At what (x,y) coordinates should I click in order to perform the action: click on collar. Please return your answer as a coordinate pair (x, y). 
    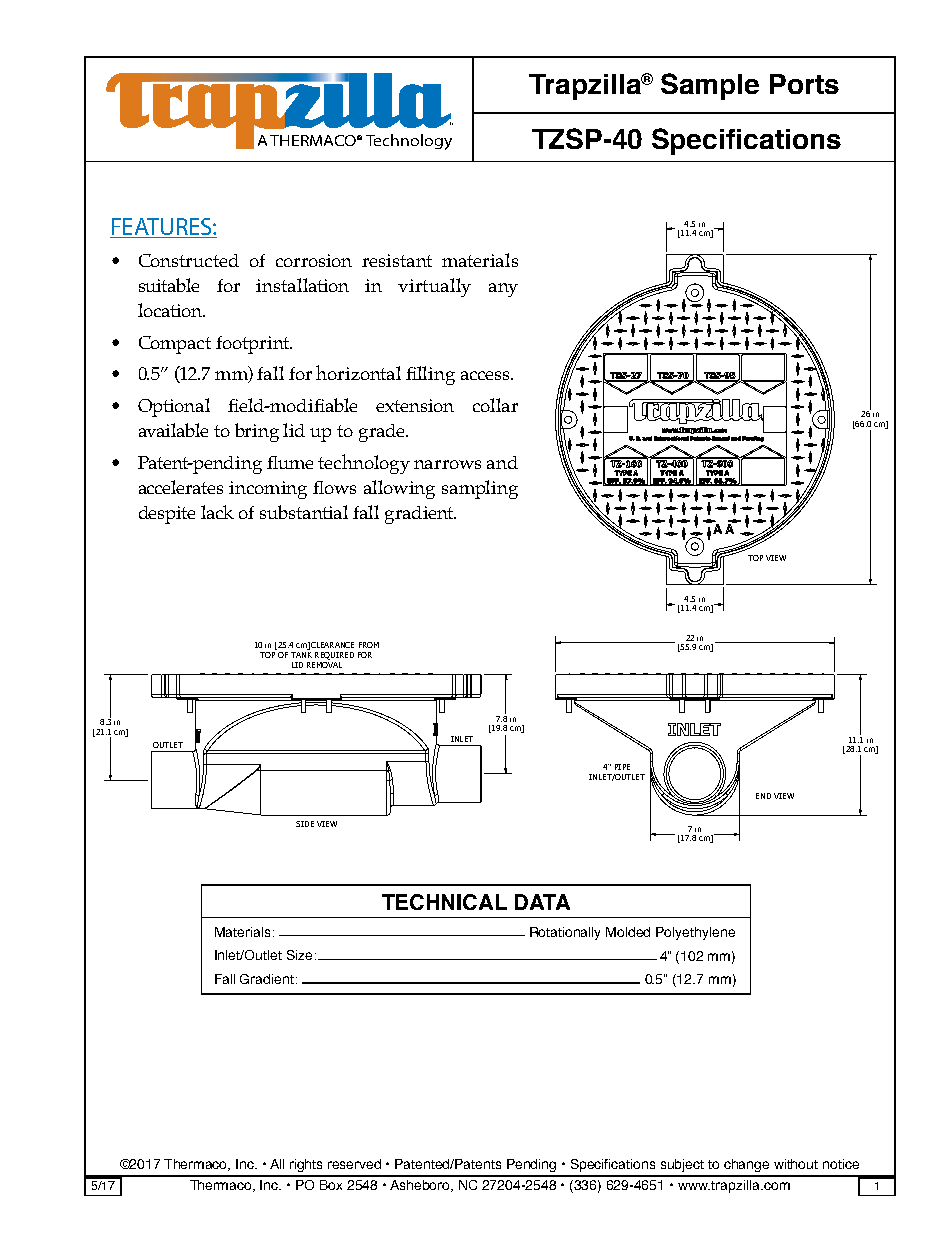
    Looking at the image, I should click on (495, 405).
